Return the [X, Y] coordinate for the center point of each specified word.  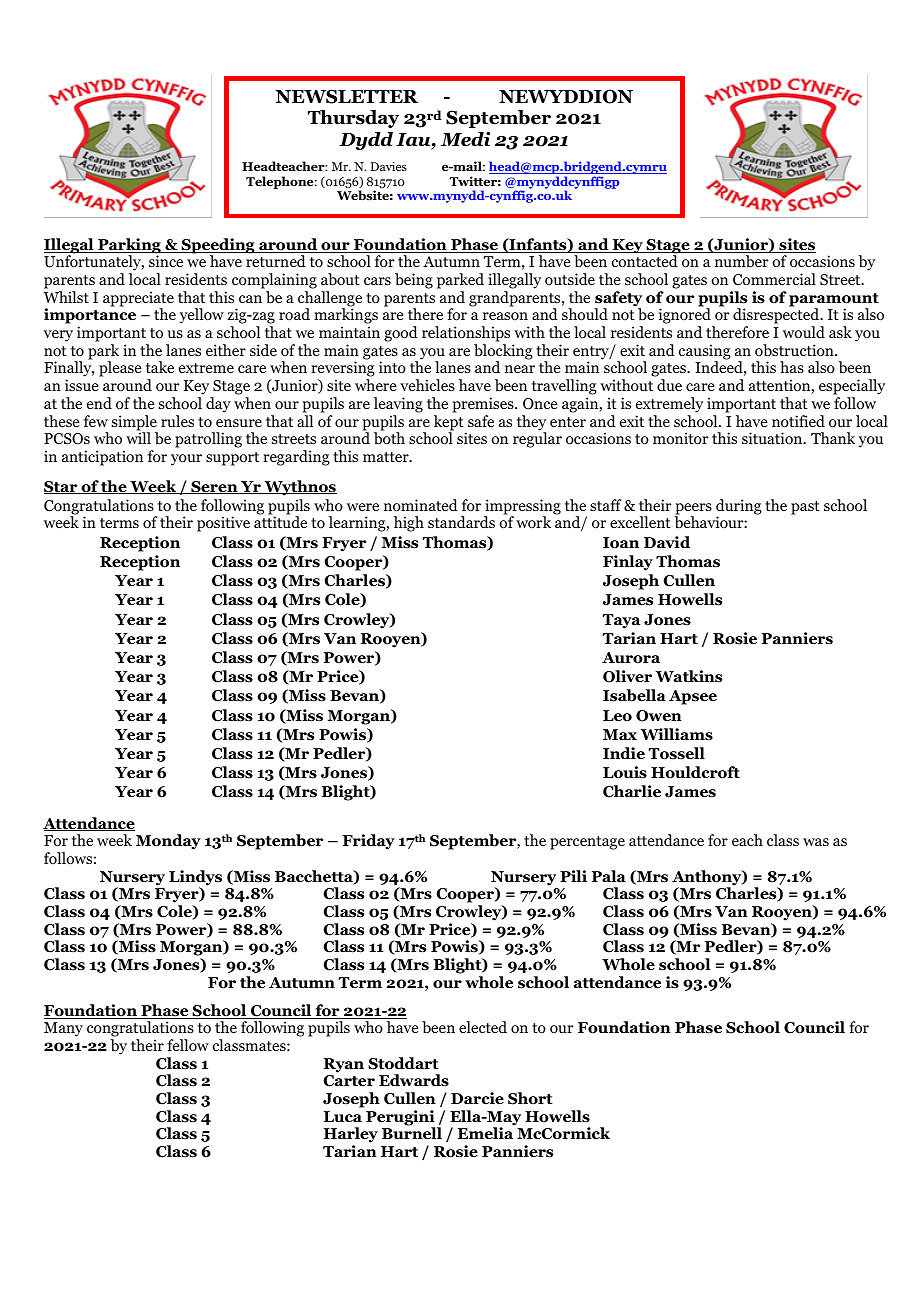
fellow [188, 1045]
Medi [465, 139]
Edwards [414, 1080]
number [742, 261]
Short [530, 1098]
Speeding [218, 247]
